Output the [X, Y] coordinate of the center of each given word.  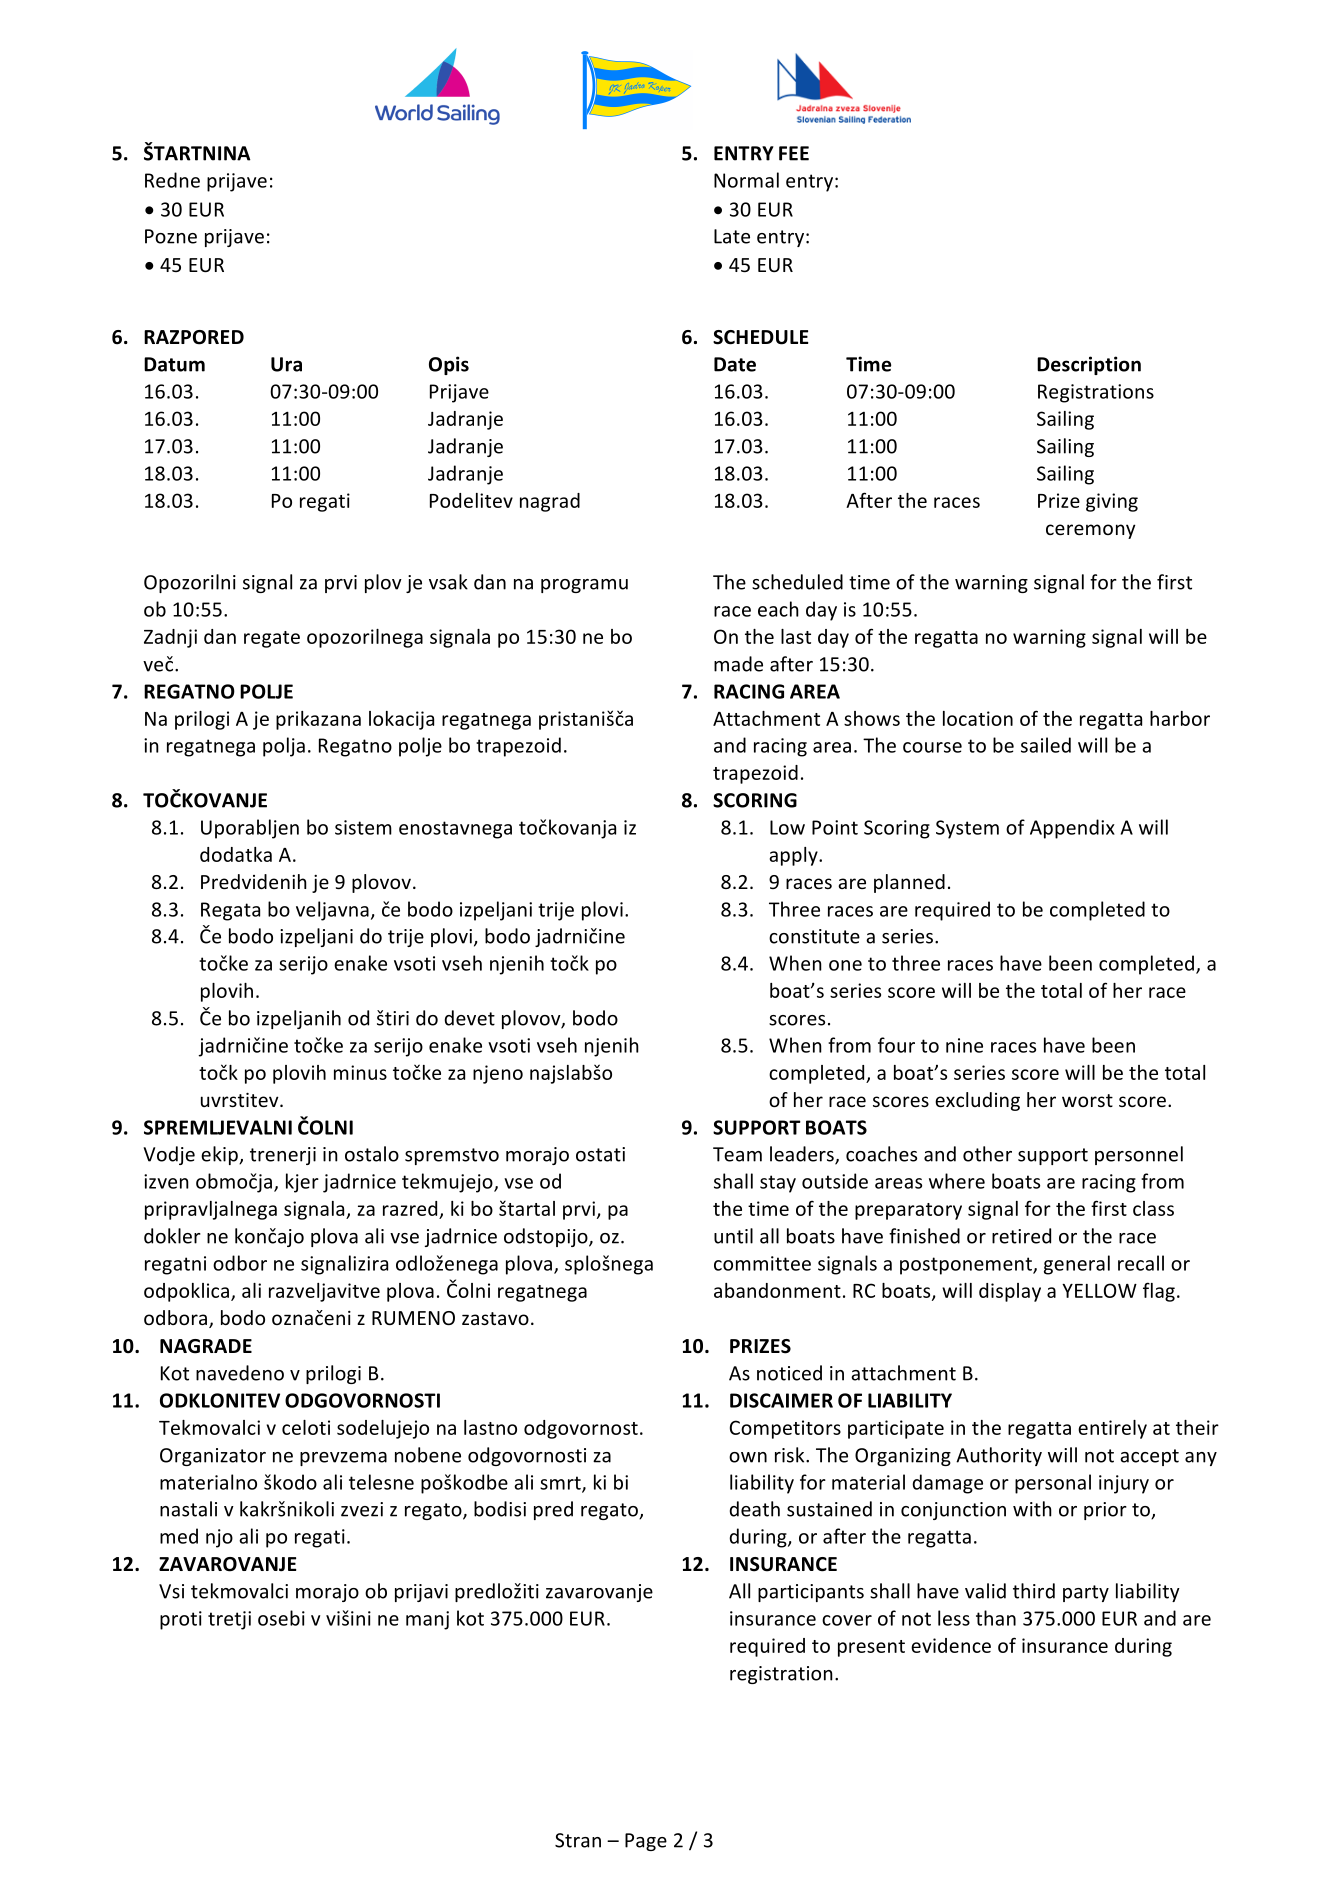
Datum [174, 364]
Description [1089, 365]
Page [646, 1842]
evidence [951, 1645]
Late [732, 236]
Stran [578, 1840]
